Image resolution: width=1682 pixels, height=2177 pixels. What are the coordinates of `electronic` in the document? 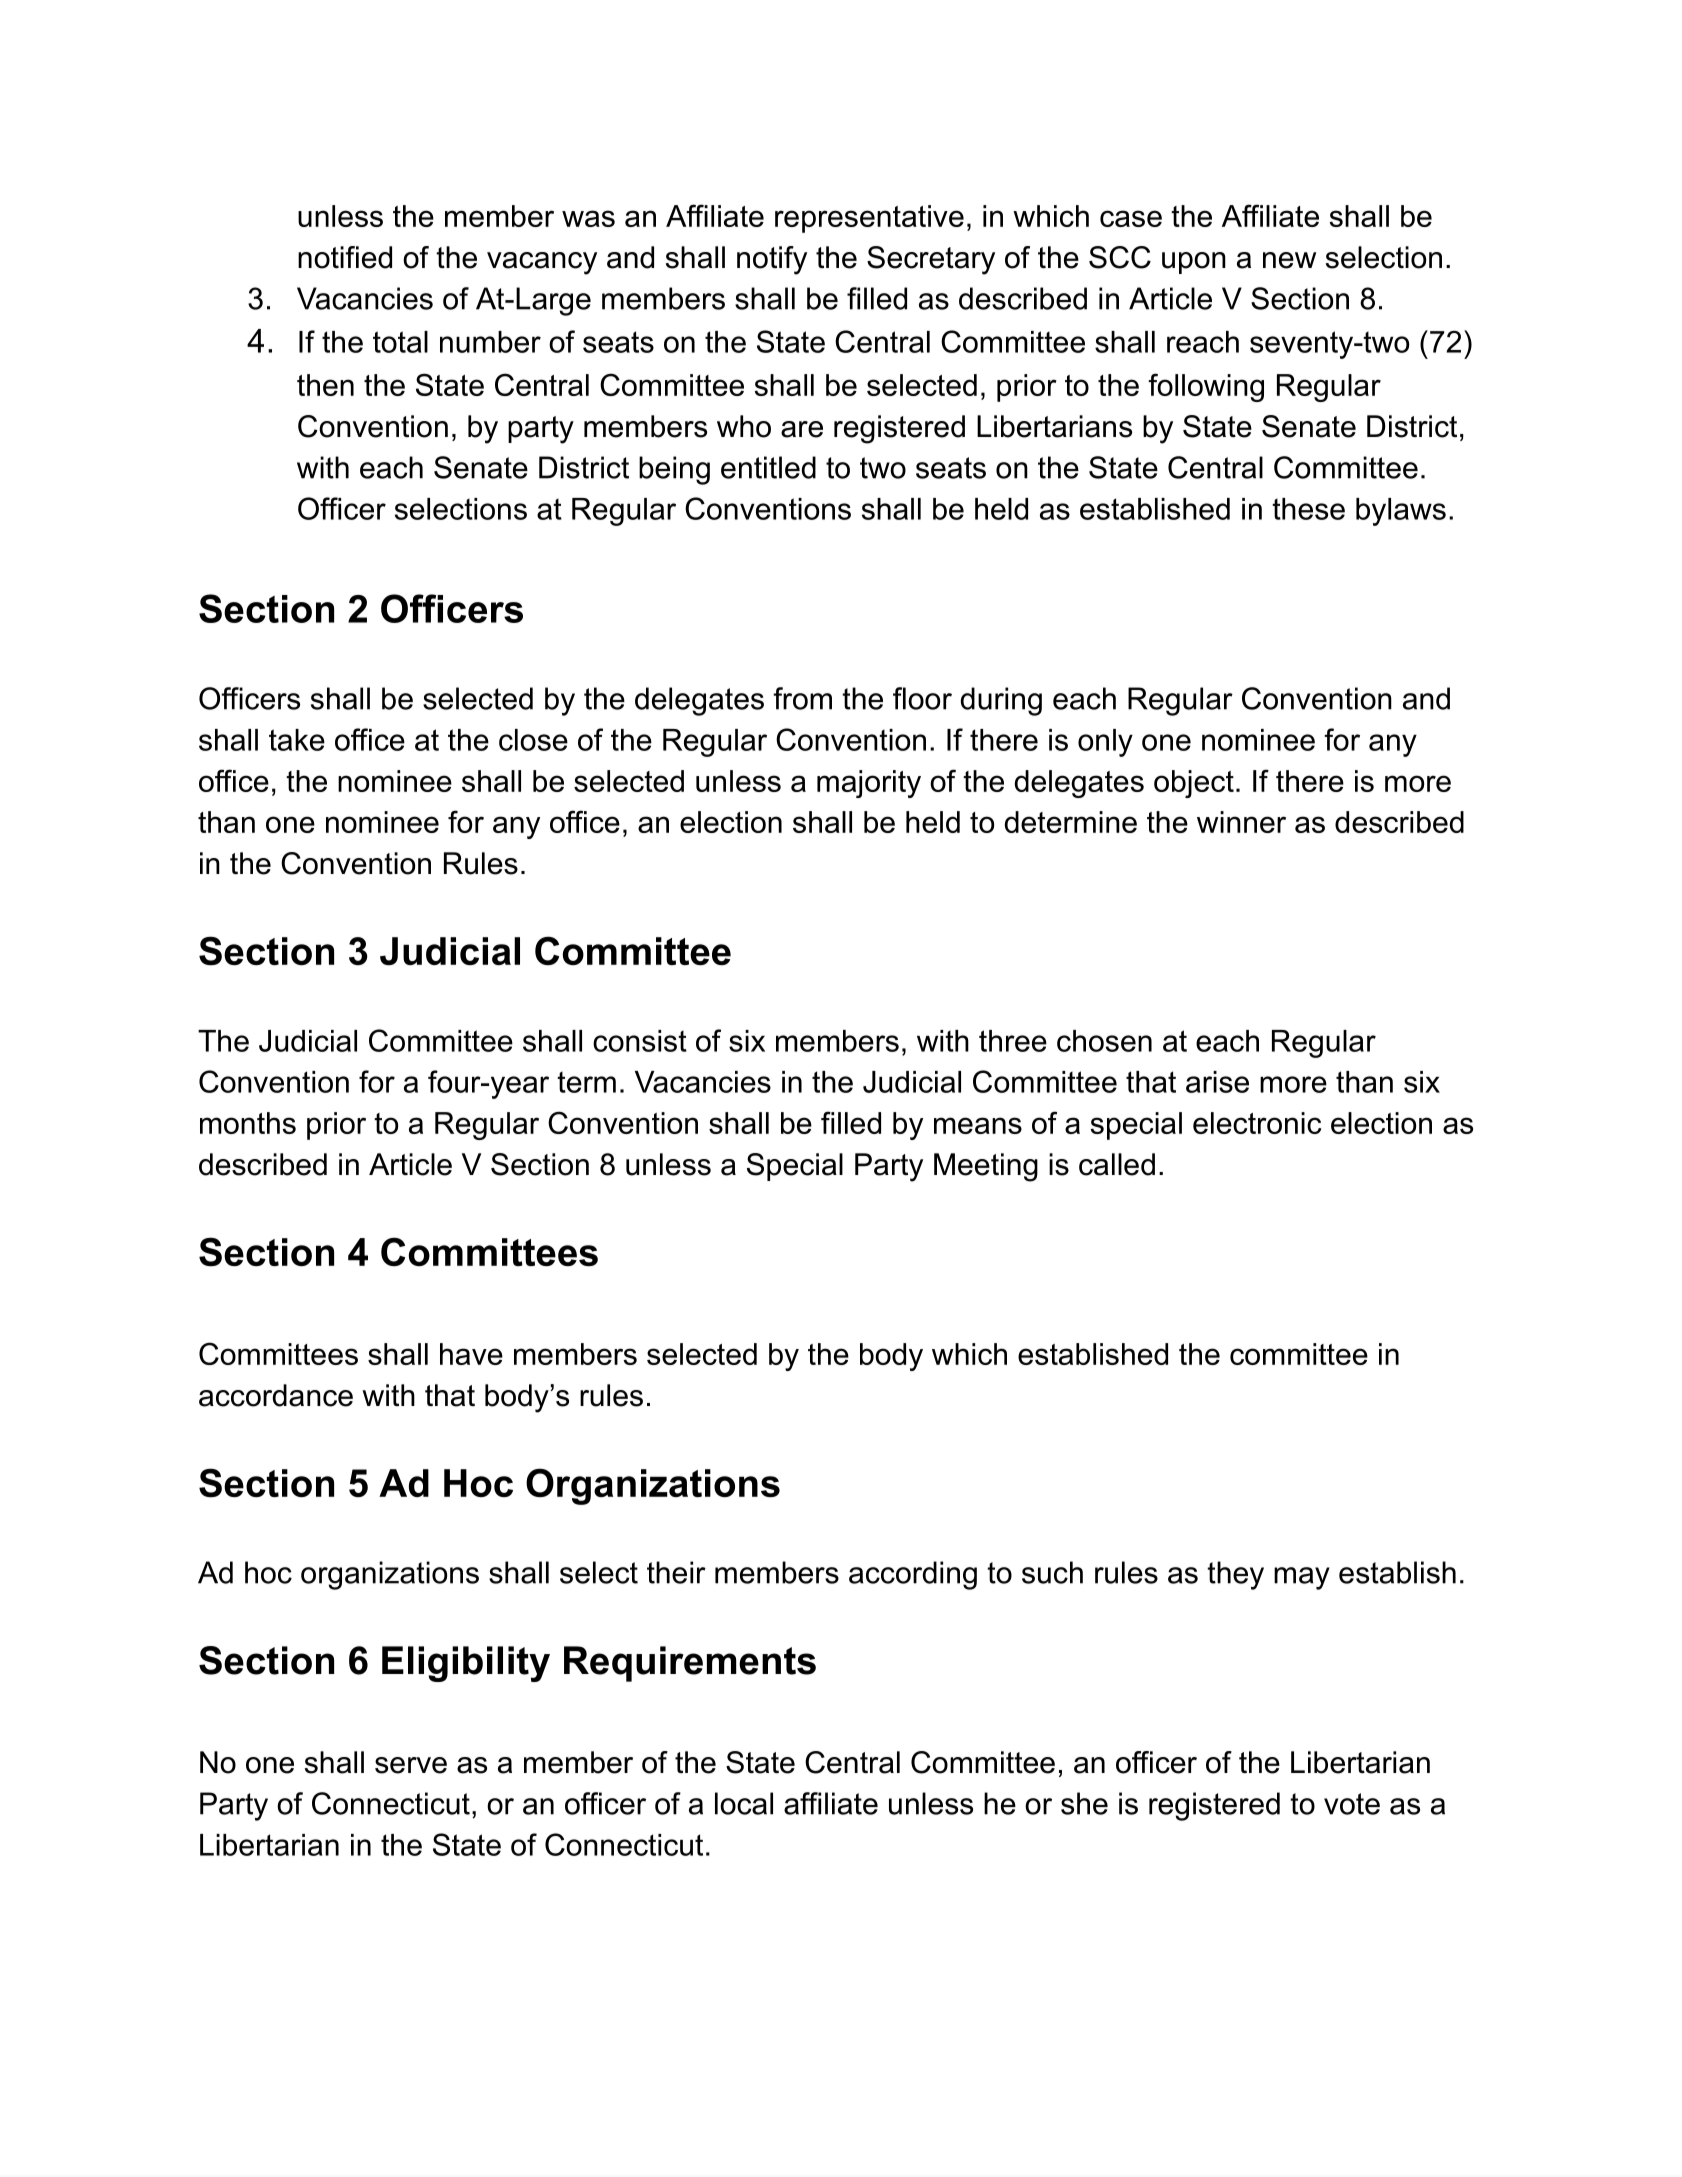 It's located at (1257, 1123).
